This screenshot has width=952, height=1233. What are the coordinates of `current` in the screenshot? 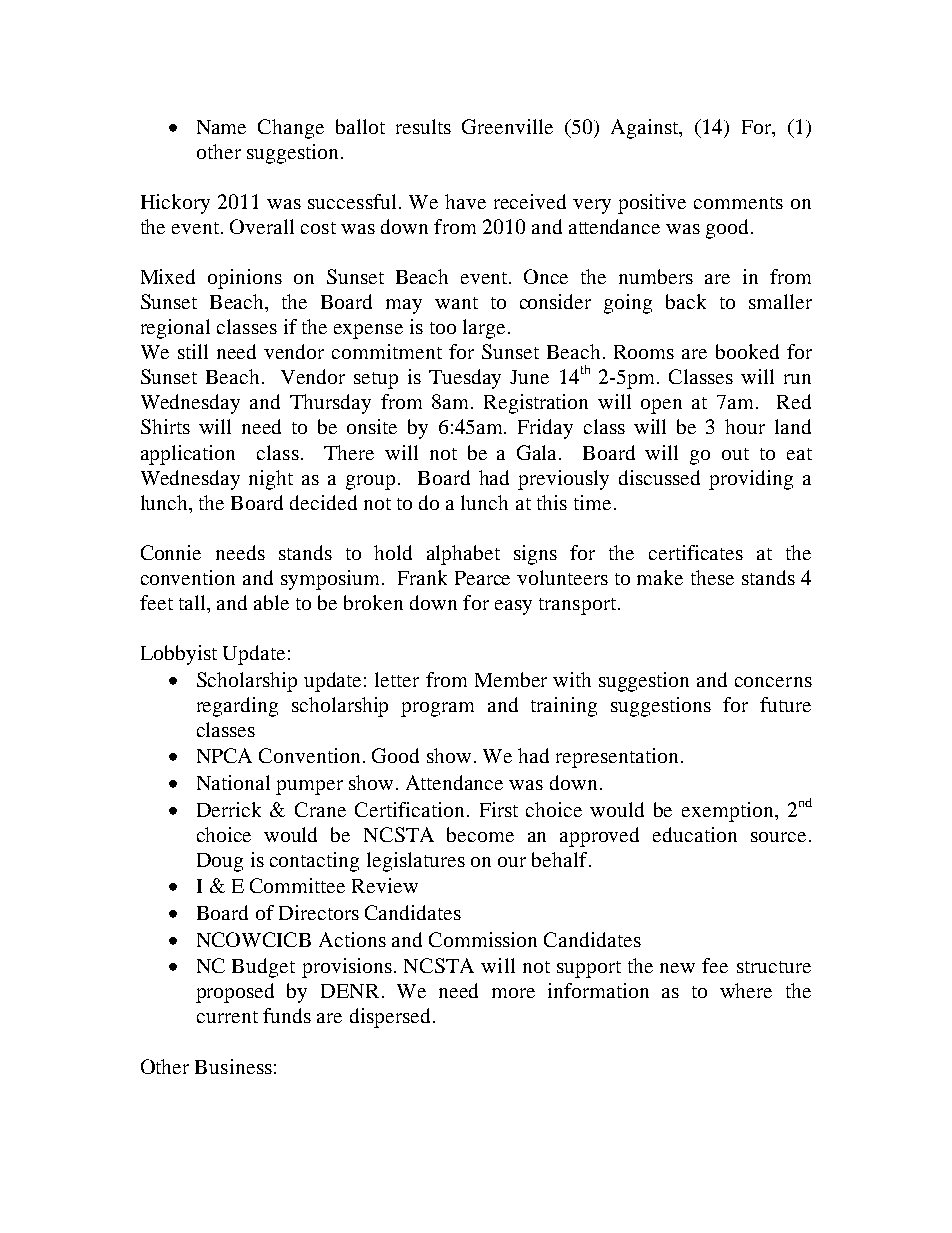 It's located at (227, 1017).
